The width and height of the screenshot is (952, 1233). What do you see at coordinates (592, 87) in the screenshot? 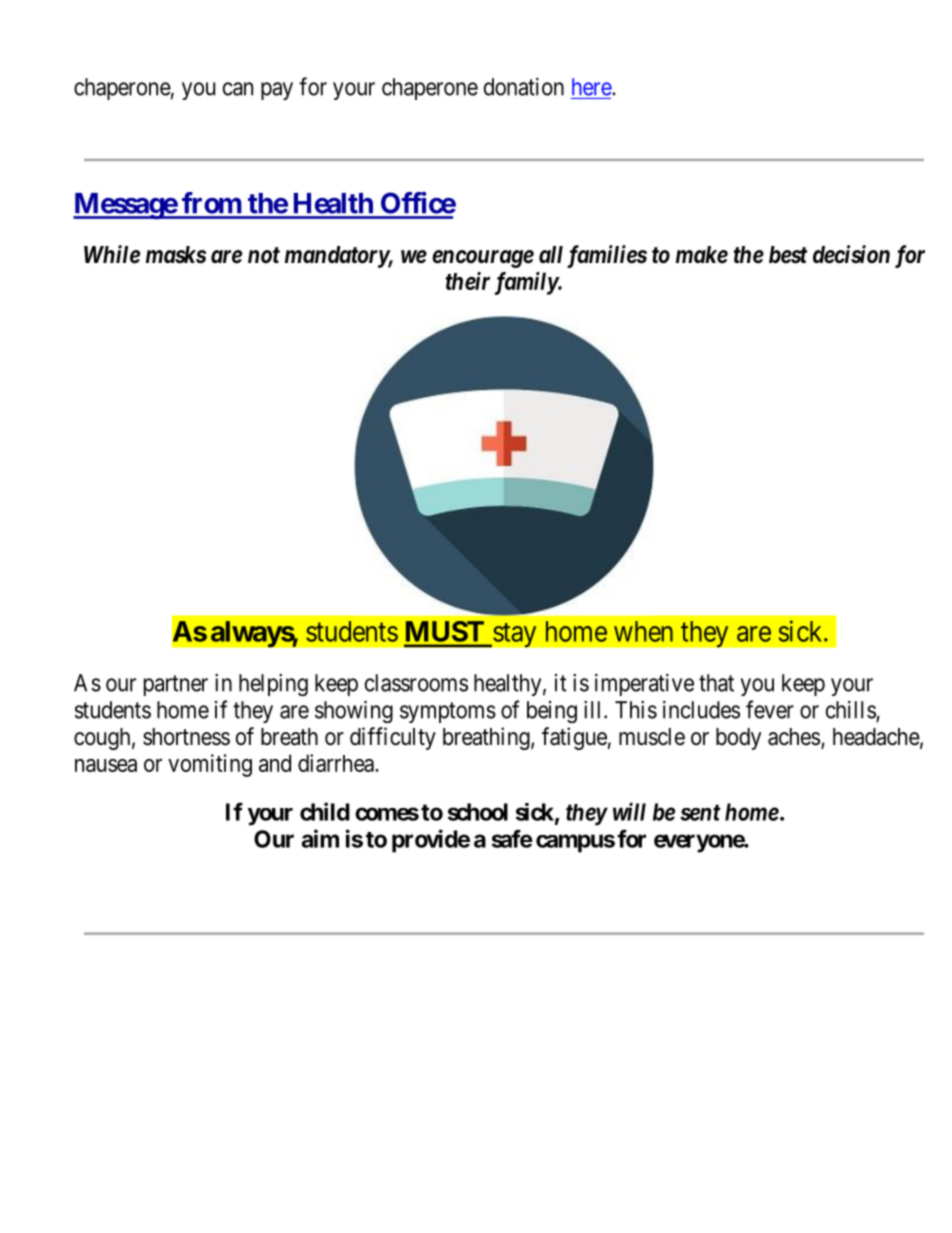
I see `here` at bounding box center [592, 87].
